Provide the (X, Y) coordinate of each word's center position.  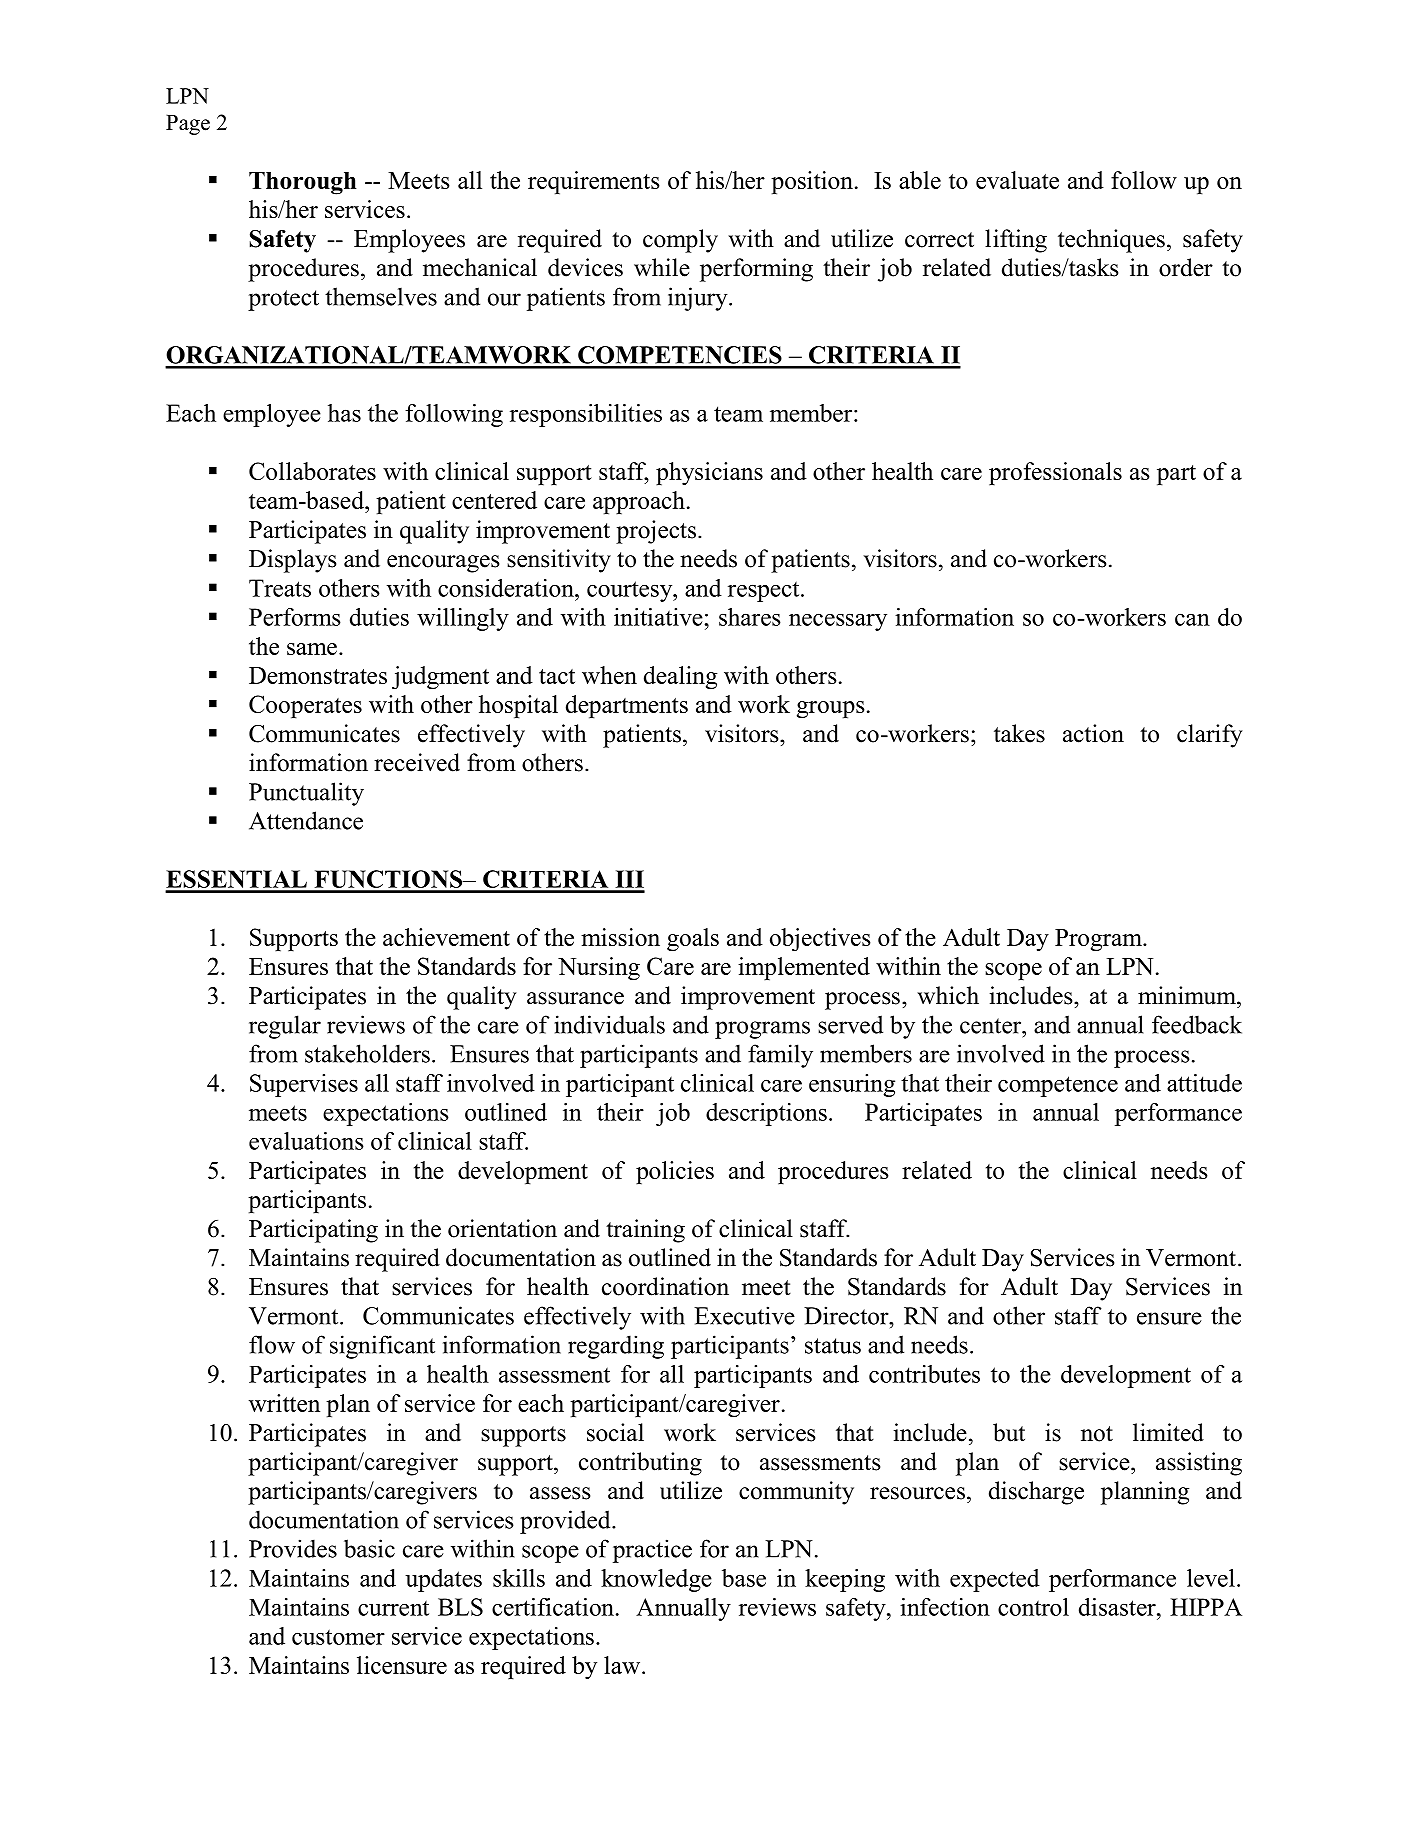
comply (680, 241)
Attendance (306, 820)
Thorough (303, 183)
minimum (1188, 995)
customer (338, 1637)
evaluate (1017, 180)
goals (693, 940)
